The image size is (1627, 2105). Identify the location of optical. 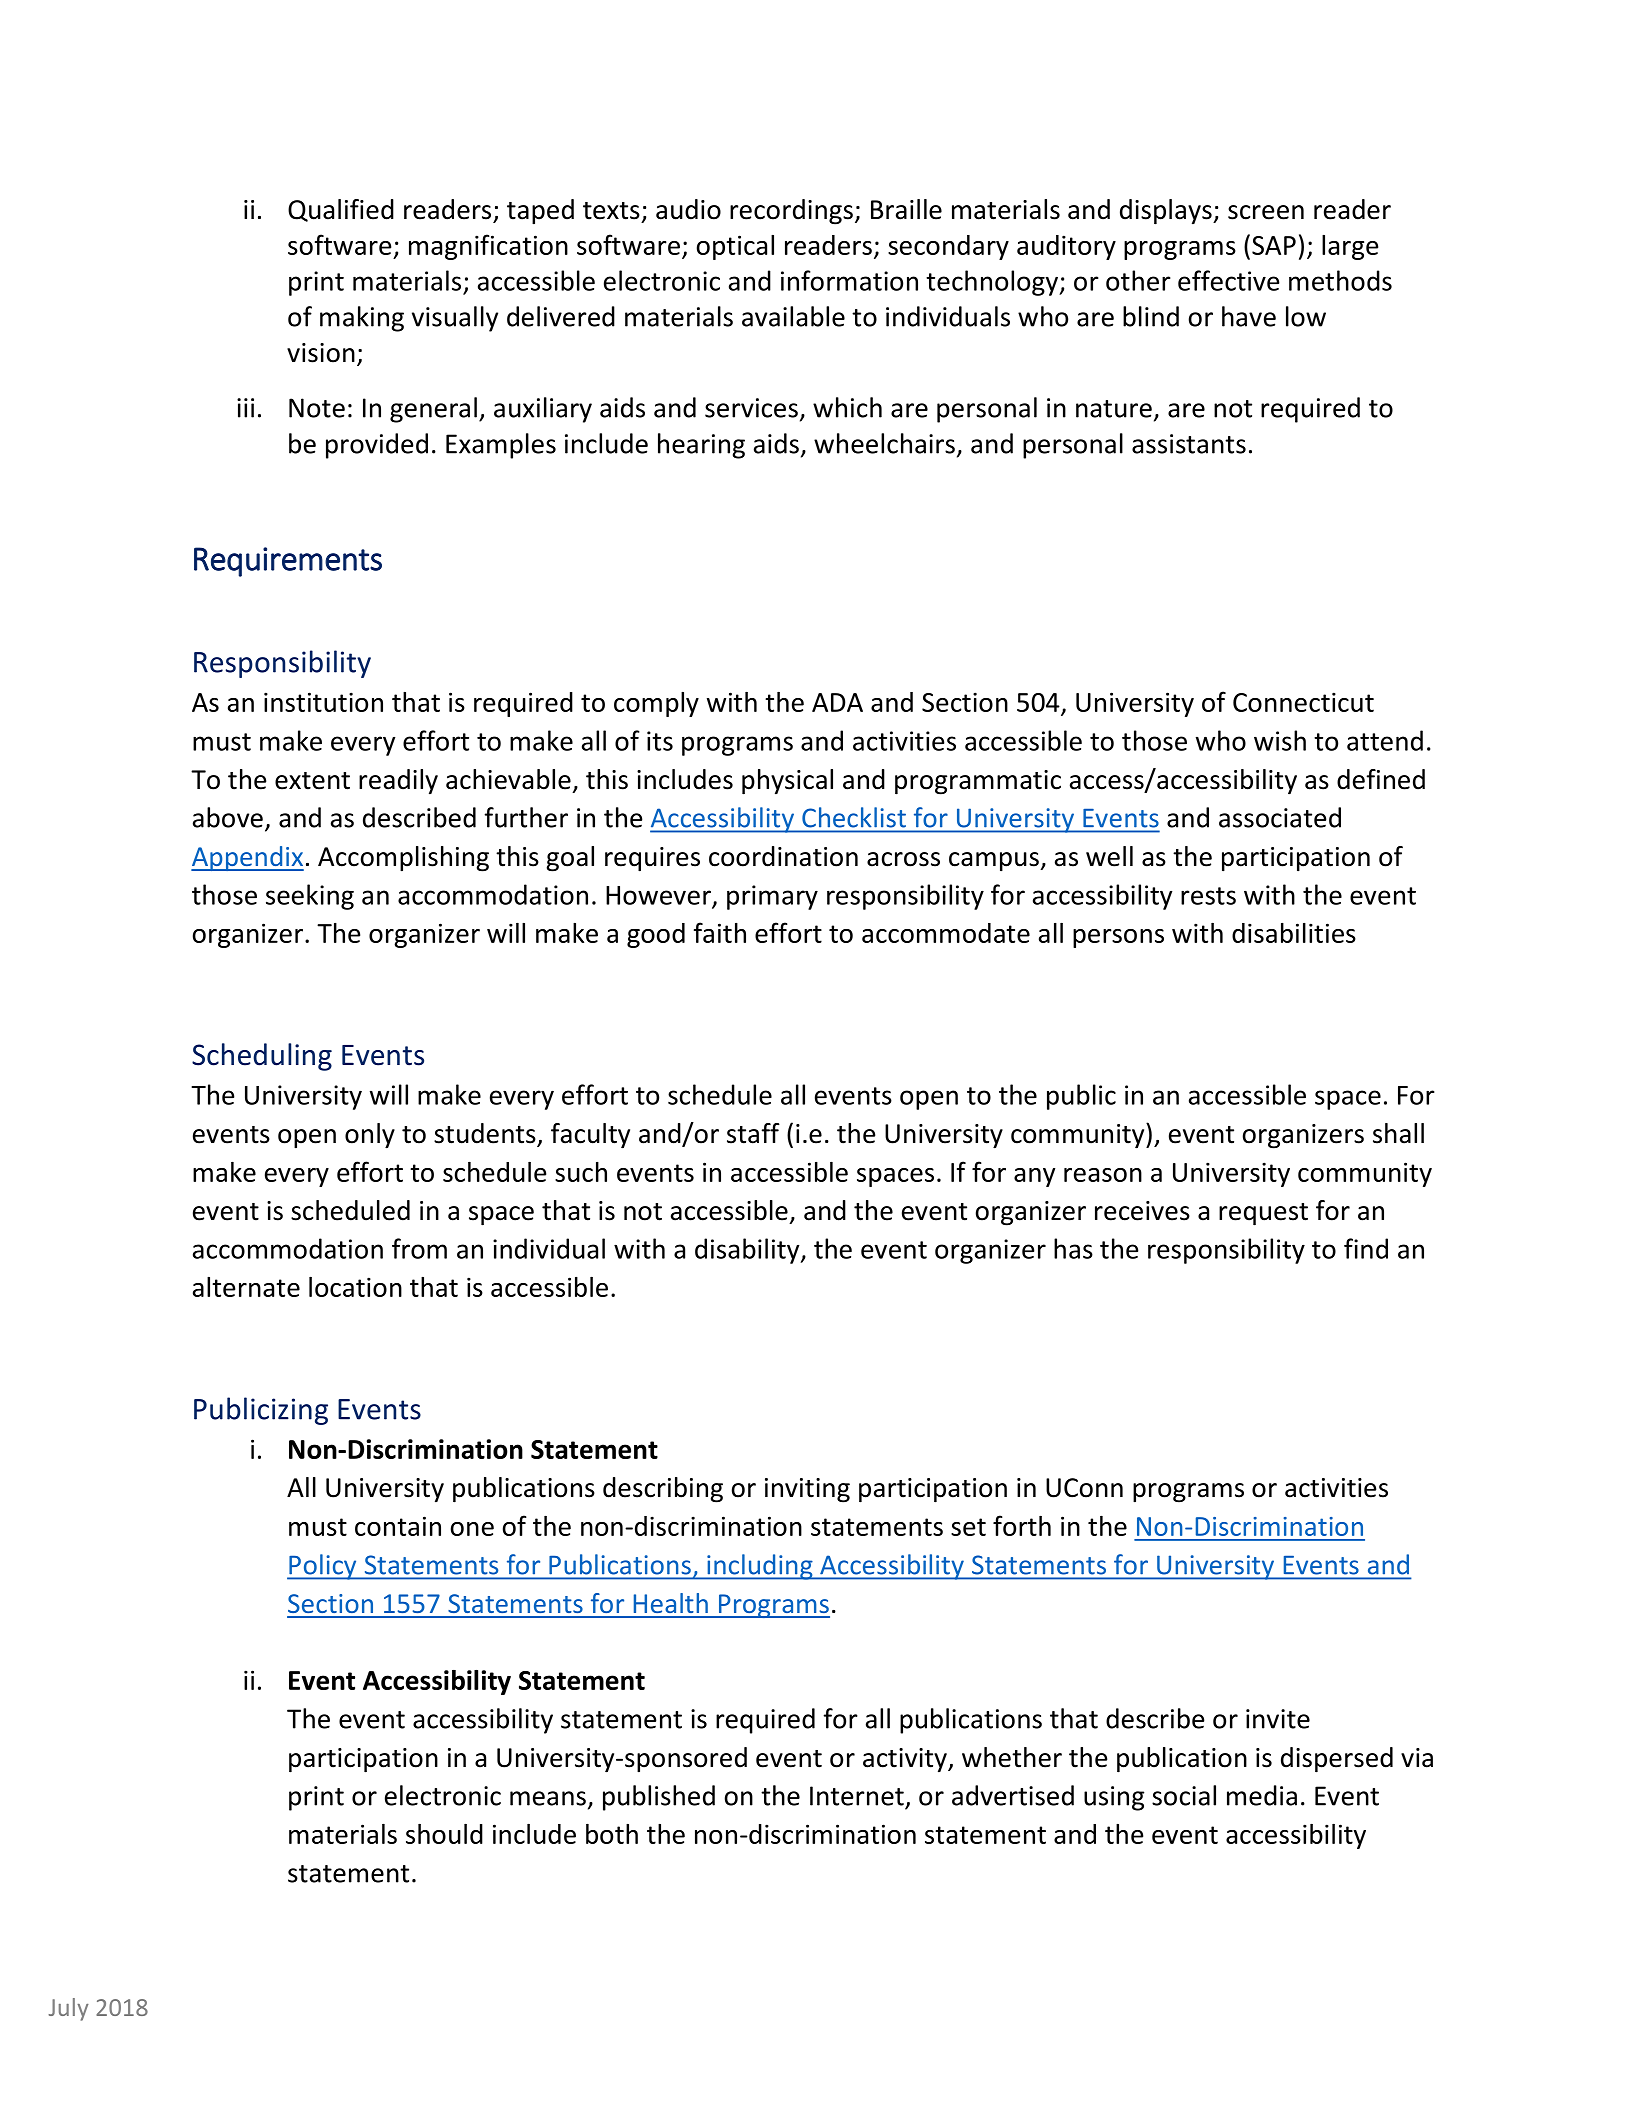
(735, 247).
